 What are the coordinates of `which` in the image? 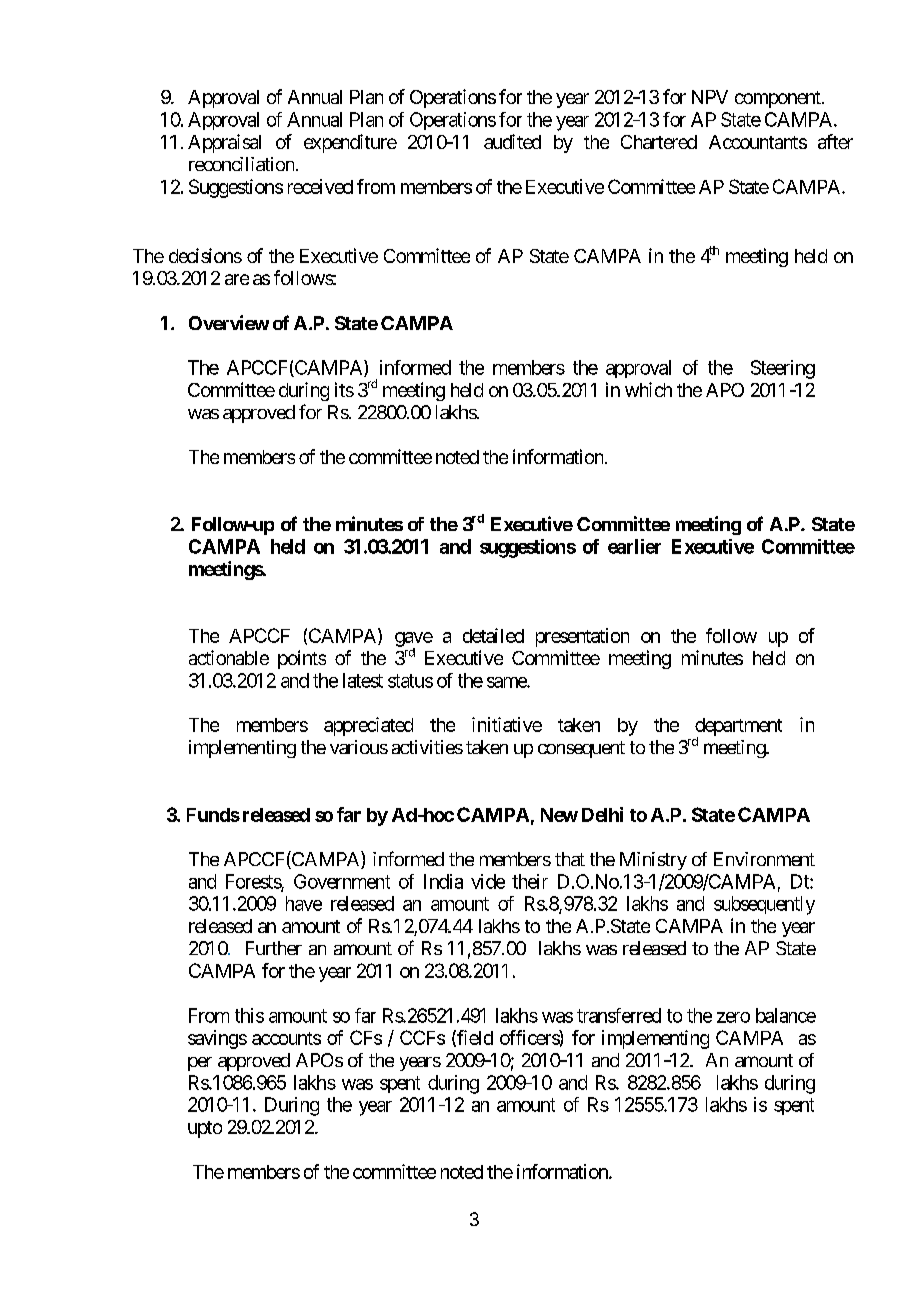 It's located at (648, 389).
